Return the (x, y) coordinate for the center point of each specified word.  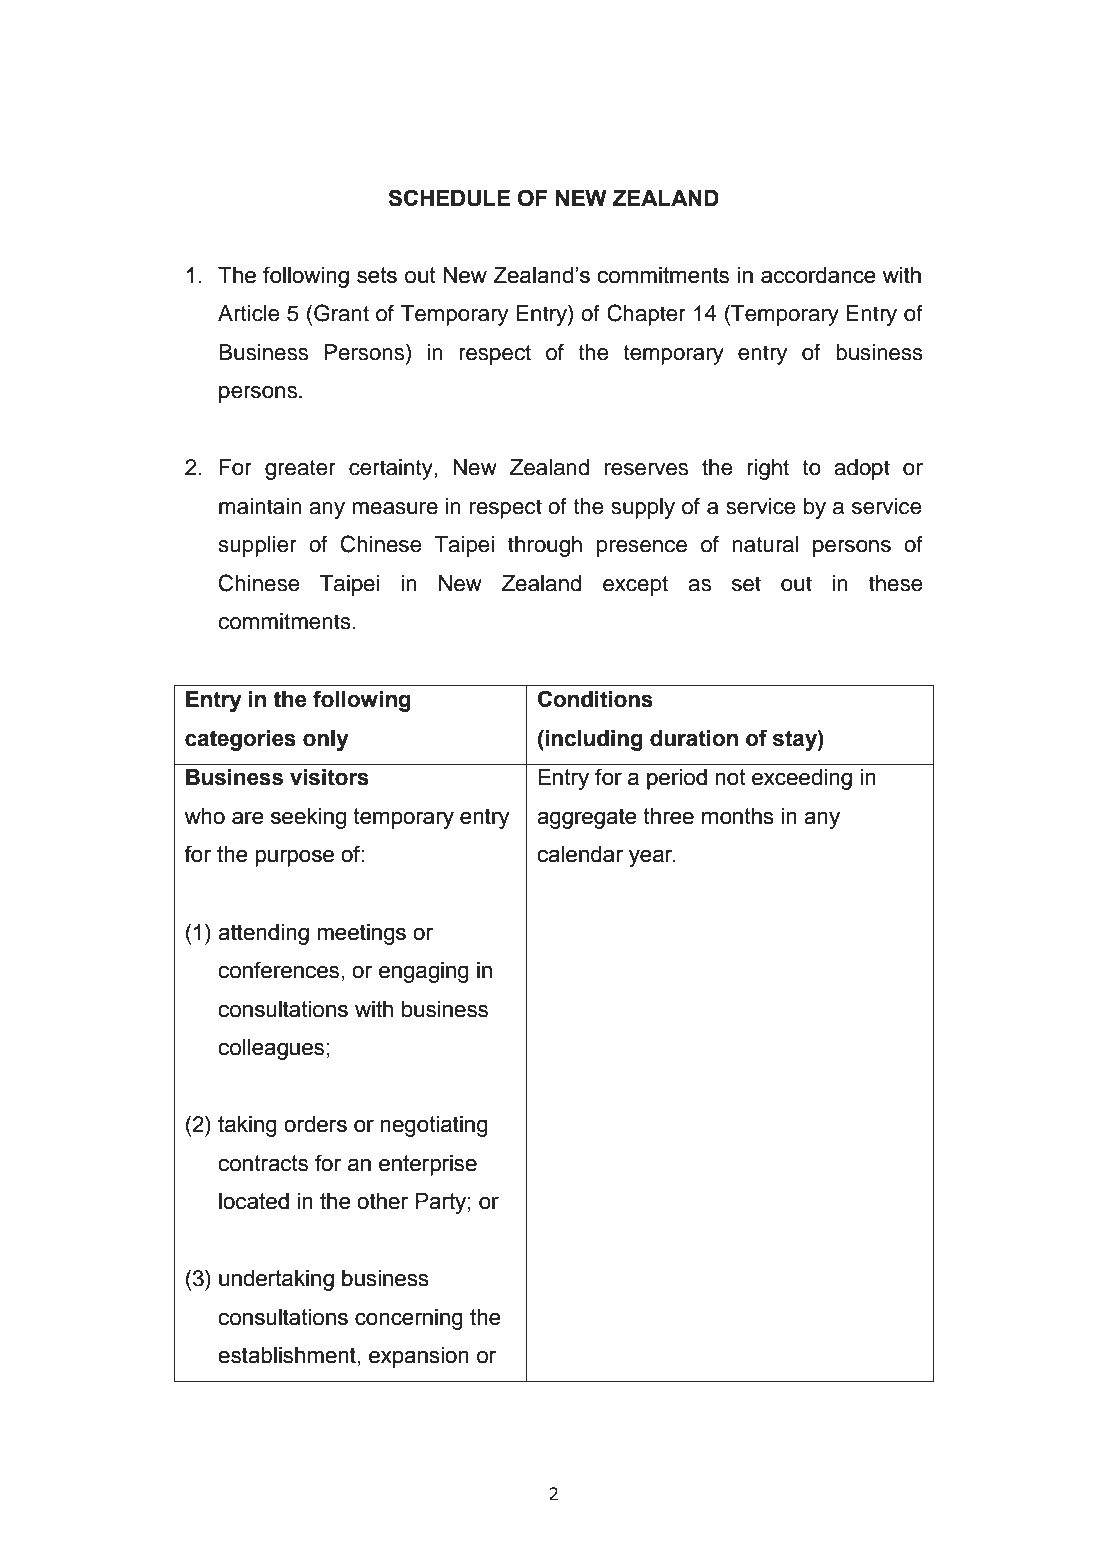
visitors (329, 777)
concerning (409, 1319)
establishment (287, 1355)
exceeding (802, 779)
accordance (818, 275)
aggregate (587, 818)
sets (377, 275)
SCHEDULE (449, 198)
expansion (419, 1357)
